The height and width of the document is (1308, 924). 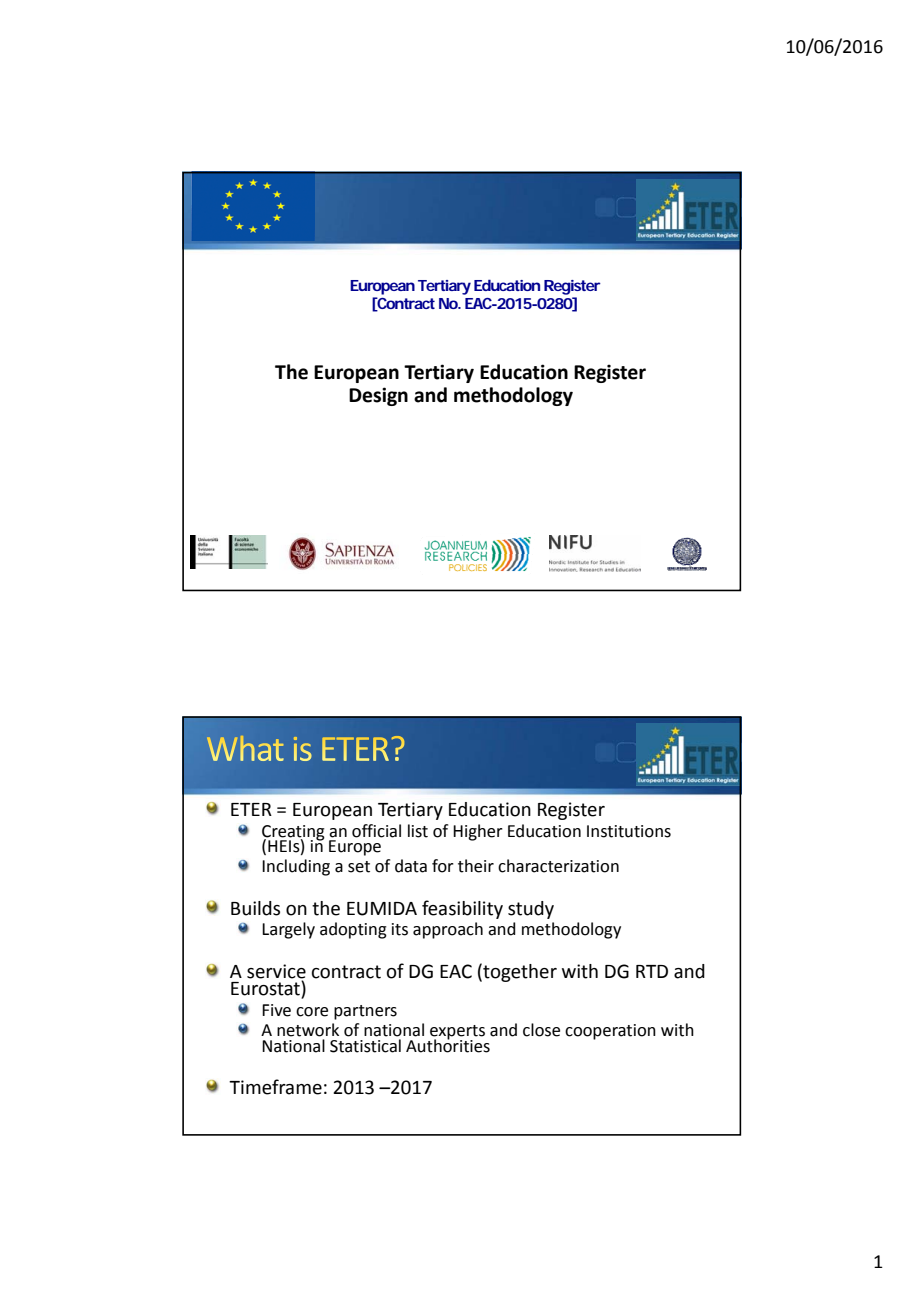 What do you see at coordinates (558, 866) in the document?
I see `characterization` at bounding box center [558, 866].
